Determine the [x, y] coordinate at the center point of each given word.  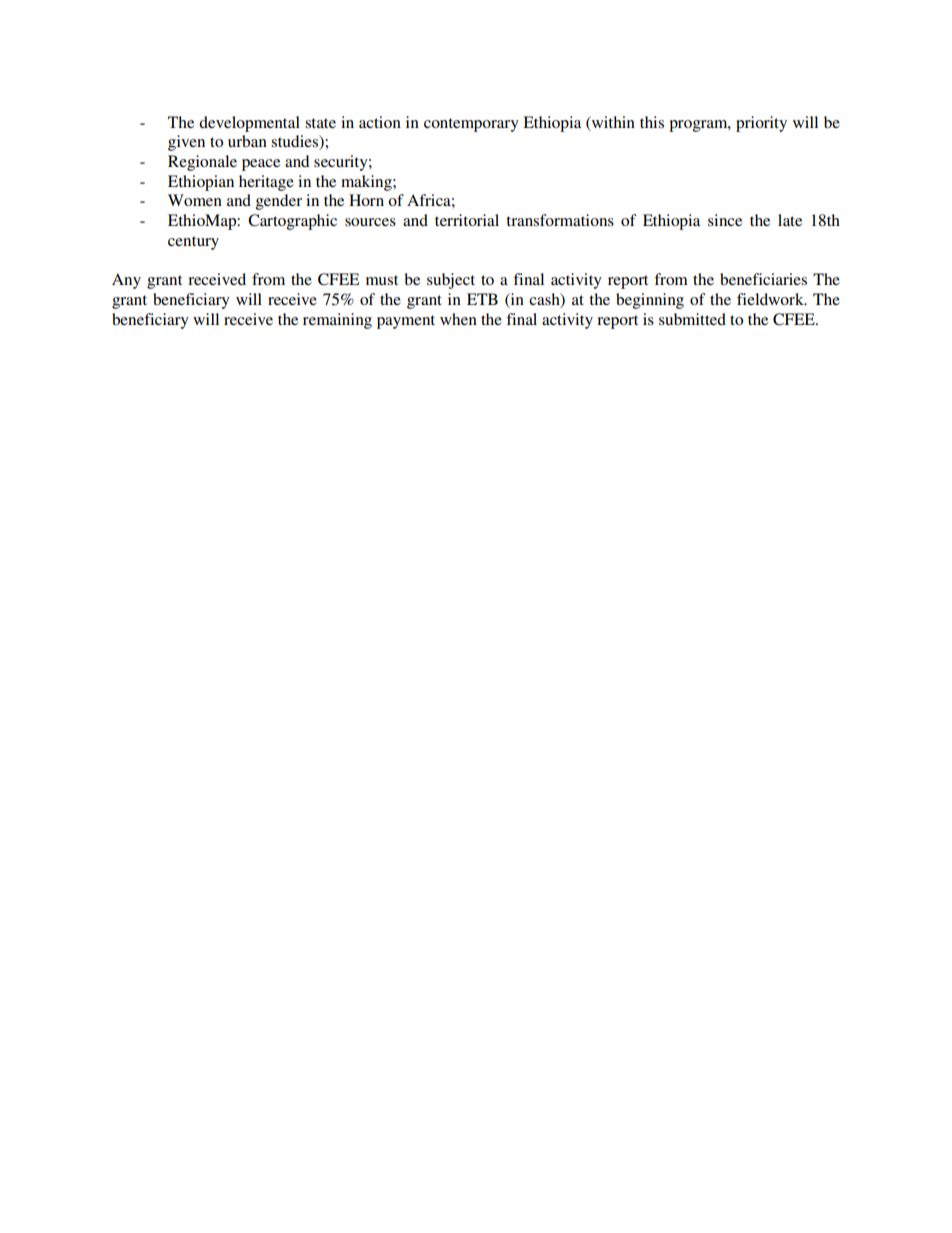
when [458, 319]
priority [761, 124]
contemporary [471, 125]
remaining [337, 321]
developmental [249, 124]
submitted [692, 319]
